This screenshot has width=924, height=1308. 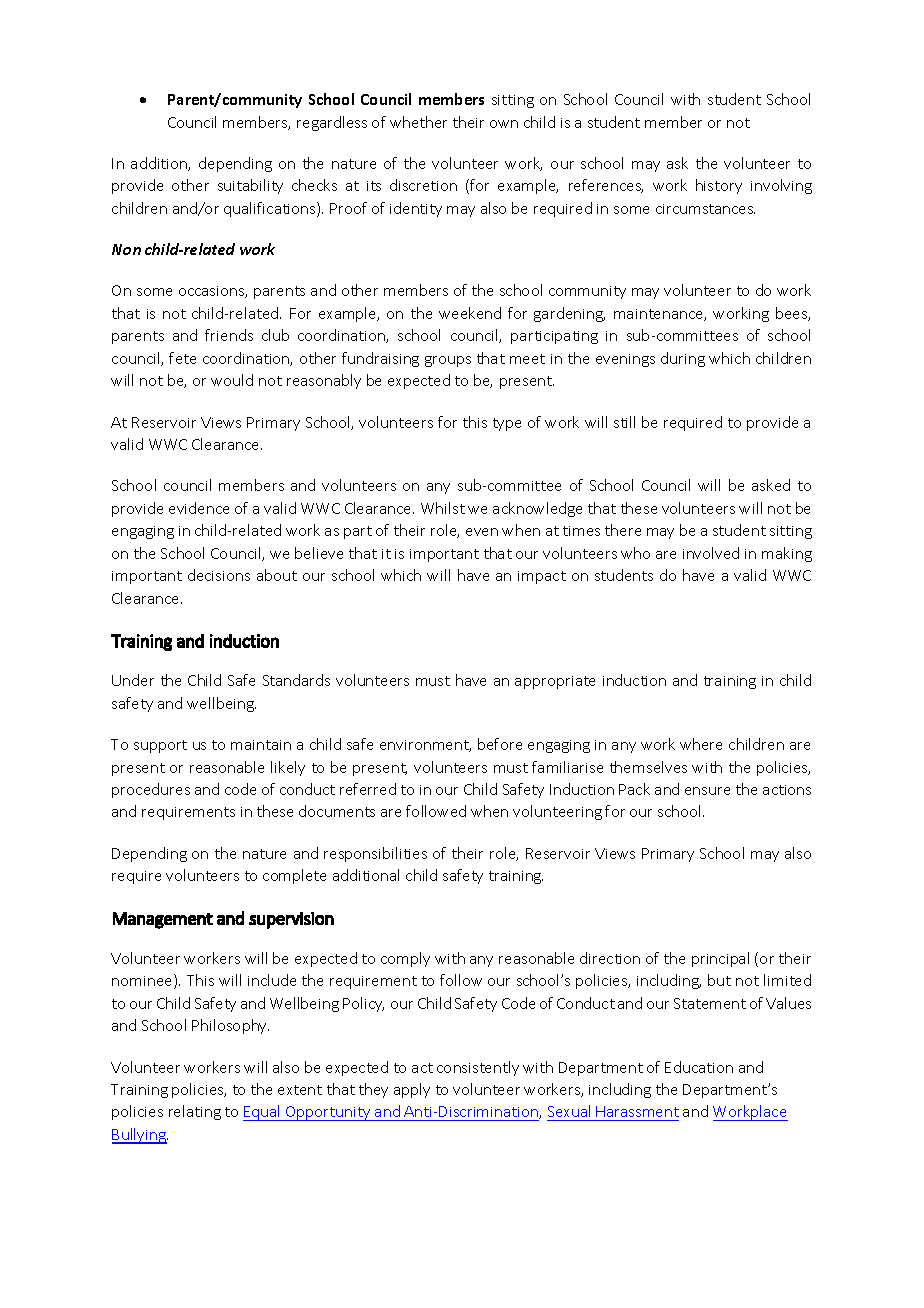 I want to click on history, so click(x=719, y=186).
